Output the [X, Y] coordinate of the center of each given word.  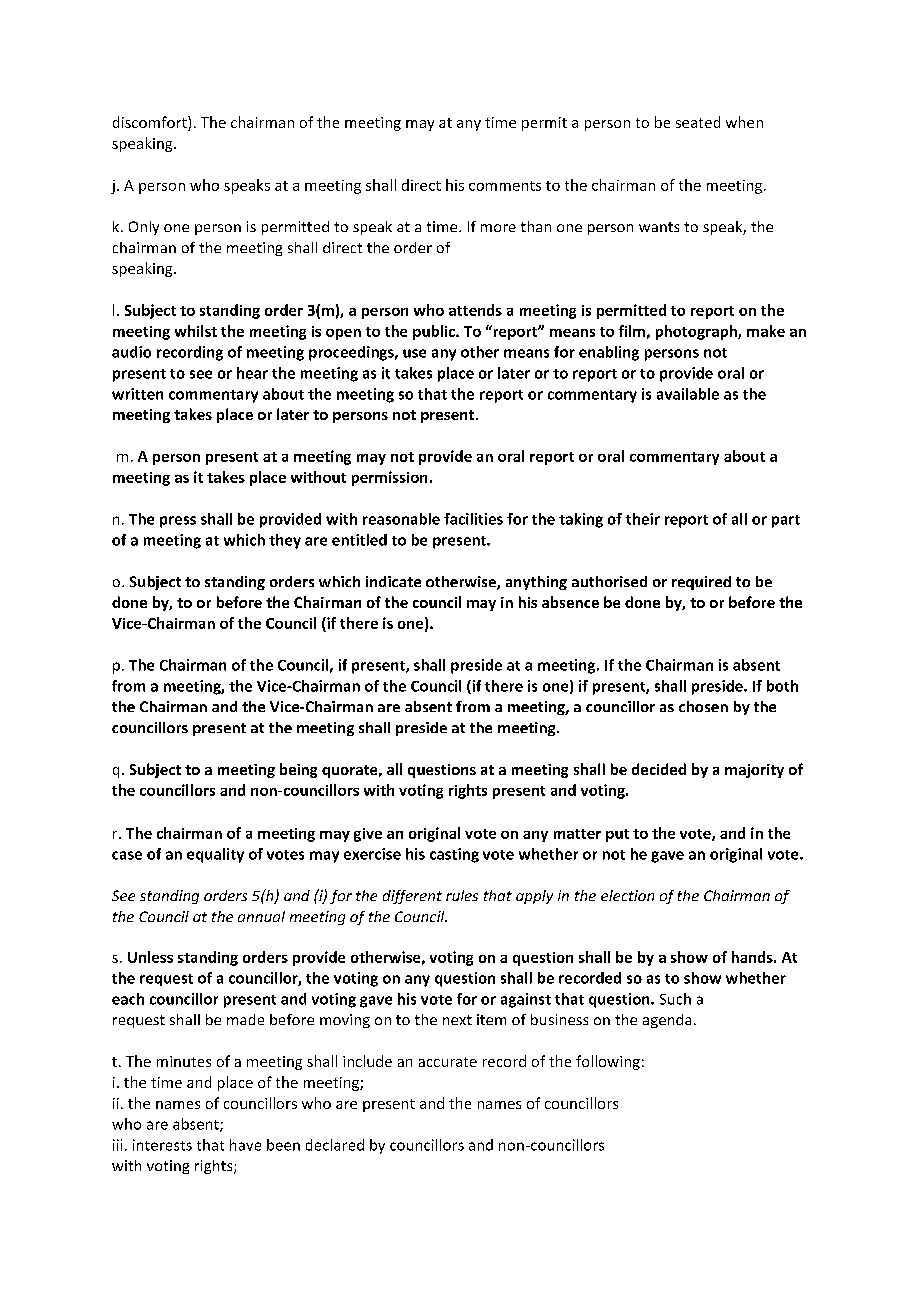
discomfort [151, 123]
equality [215, 855]
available [688, 394]
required [701, 583]
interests [162, 1145]
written [137, 394]
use [414, 353]
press [178, 522]
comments [505, 186]
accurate [448, 1062]
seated [698, 122]
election [627, 895]
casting [454, 855]
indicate [393, 581]
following [608, 1062]
